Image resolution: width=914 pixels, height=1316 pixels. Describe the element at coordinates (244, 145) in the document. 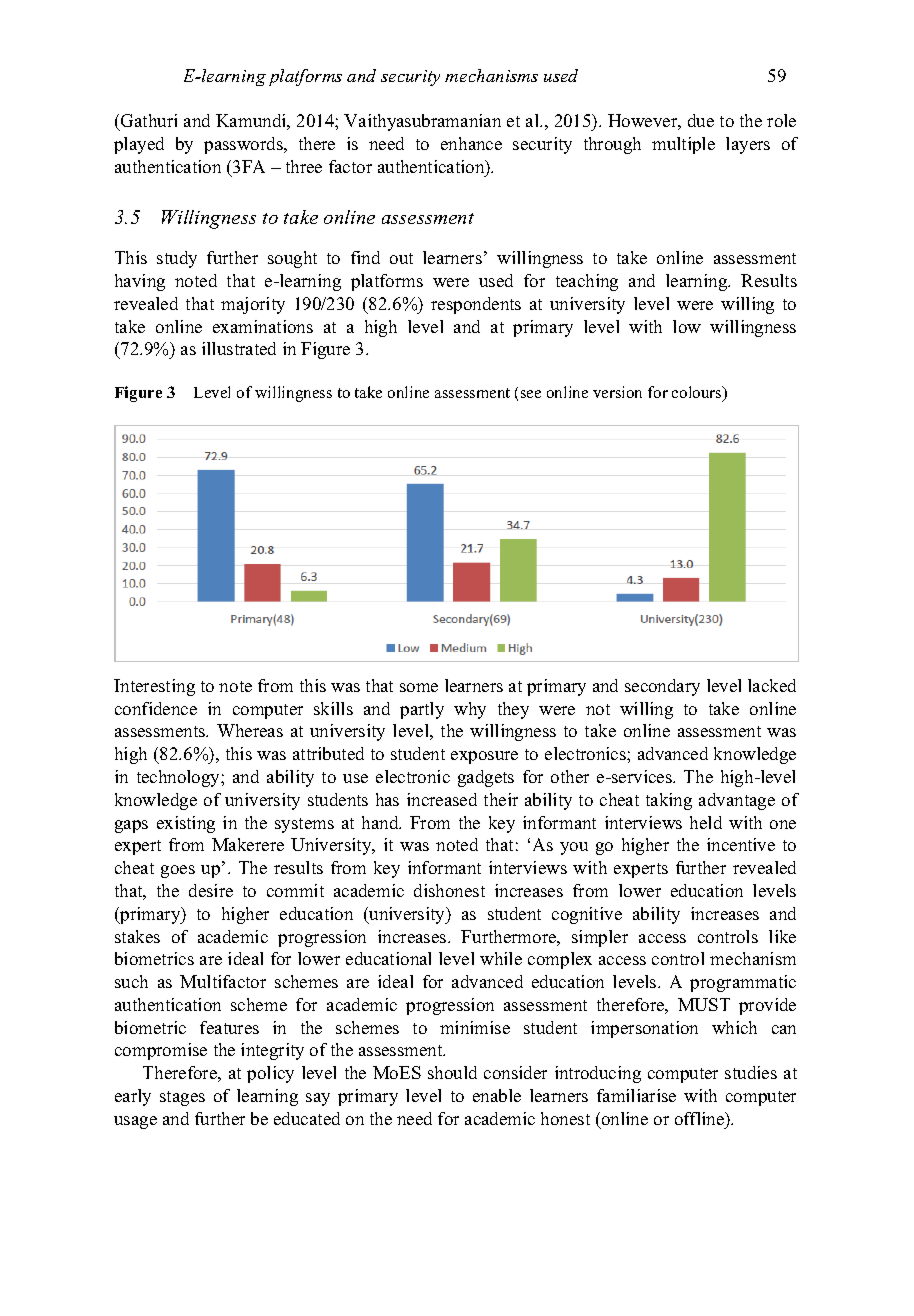

I see `passwords` at that location.
